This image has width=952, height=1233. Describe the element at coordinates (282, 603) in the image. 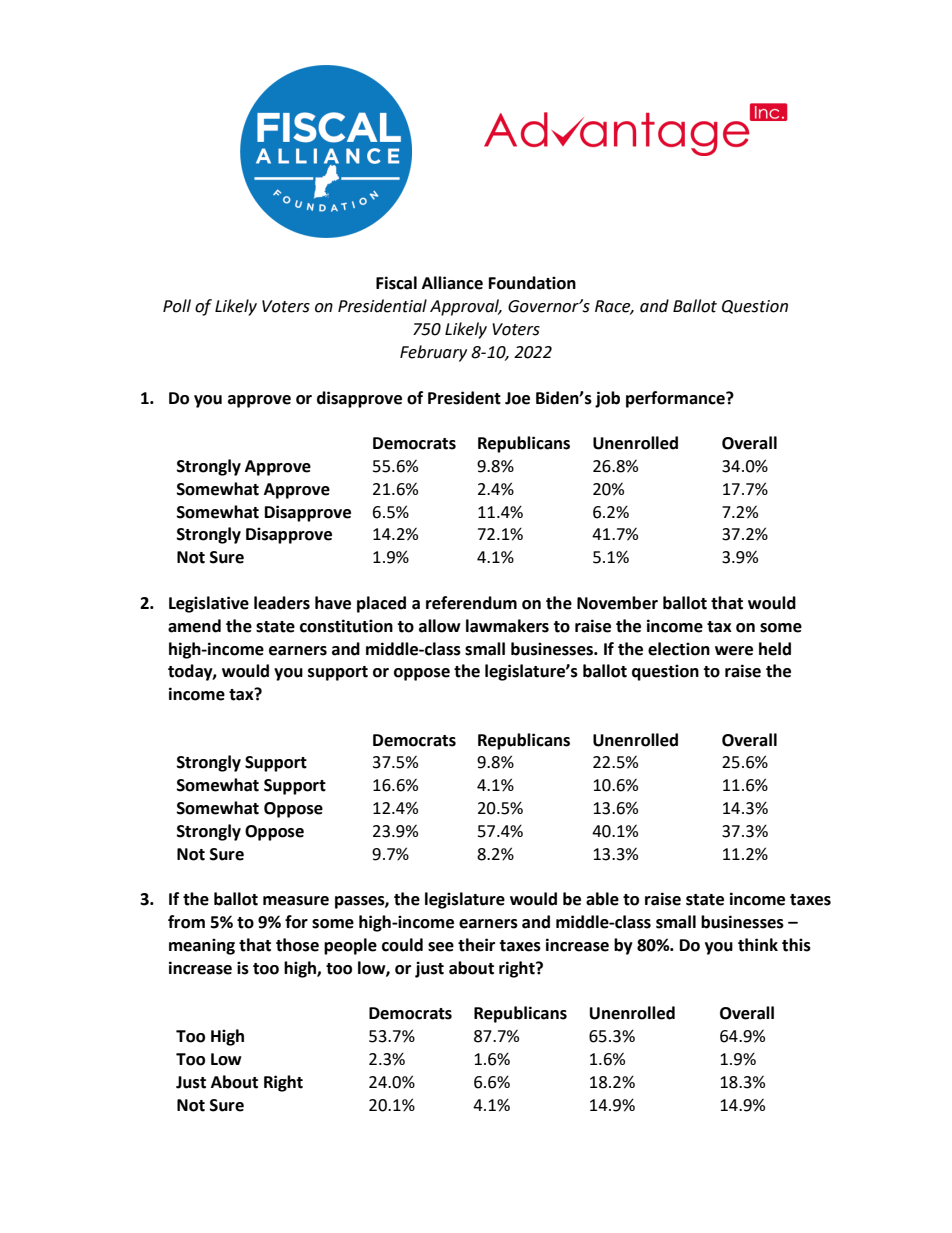

I see `leaders` at that location.
